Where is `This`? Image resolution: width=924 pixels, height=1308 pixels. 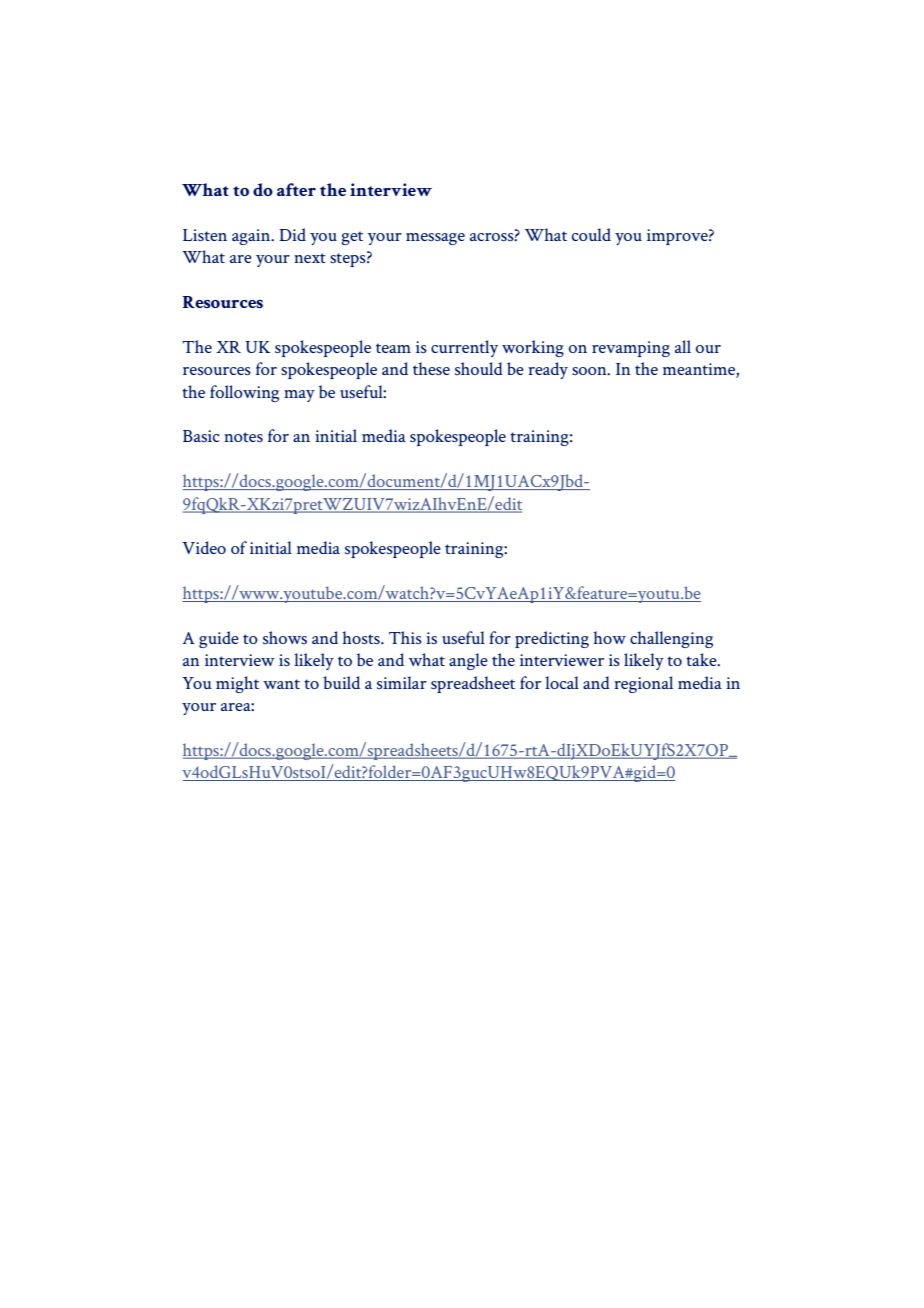 This is located at coordinates (405, 637).
